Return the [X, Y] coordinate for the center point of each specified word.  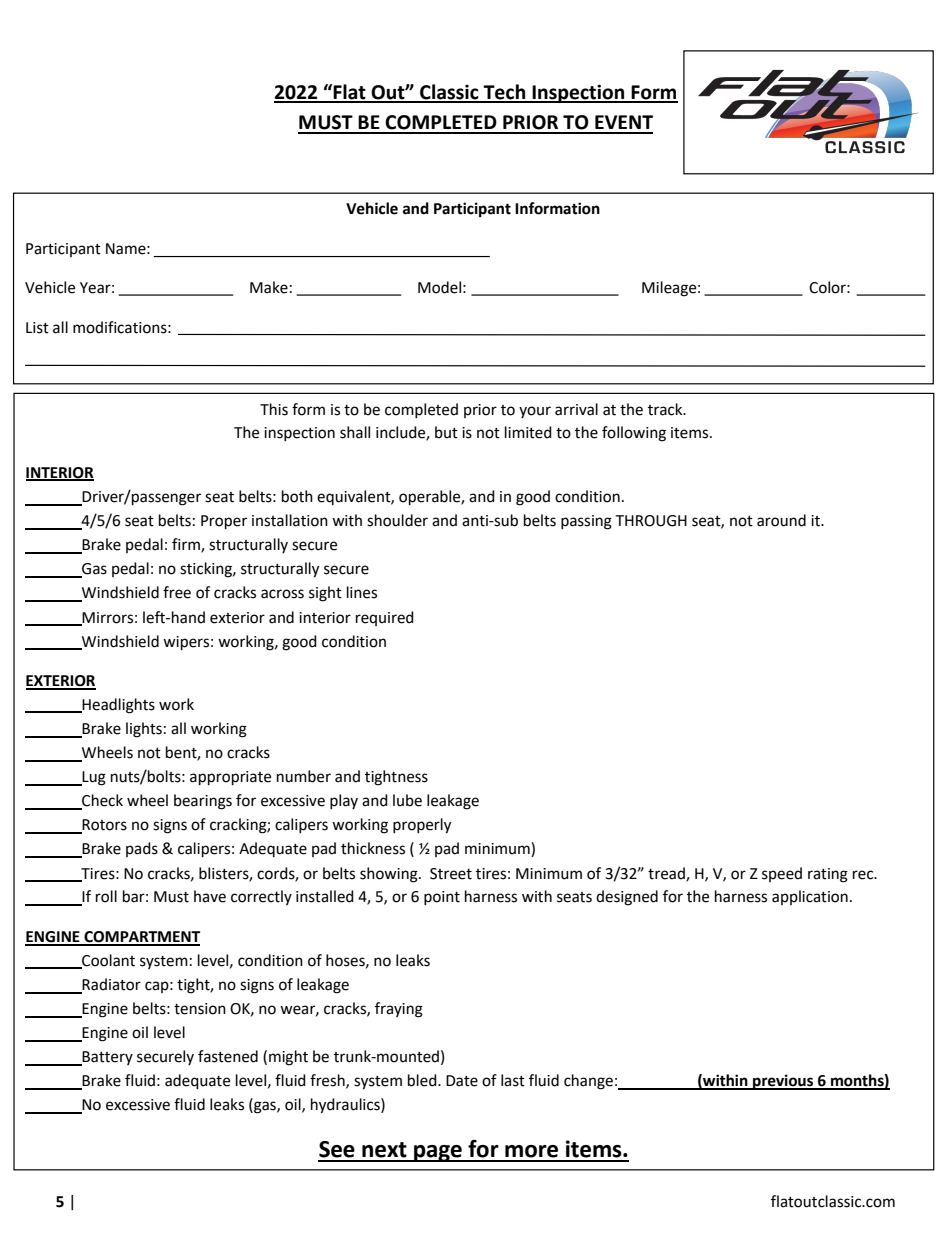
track [666, 409]
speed [782, 874]
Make [269, 287]
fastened [228, 1056]
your [535, 412]
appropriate [230, 778]
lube [407, 800]
